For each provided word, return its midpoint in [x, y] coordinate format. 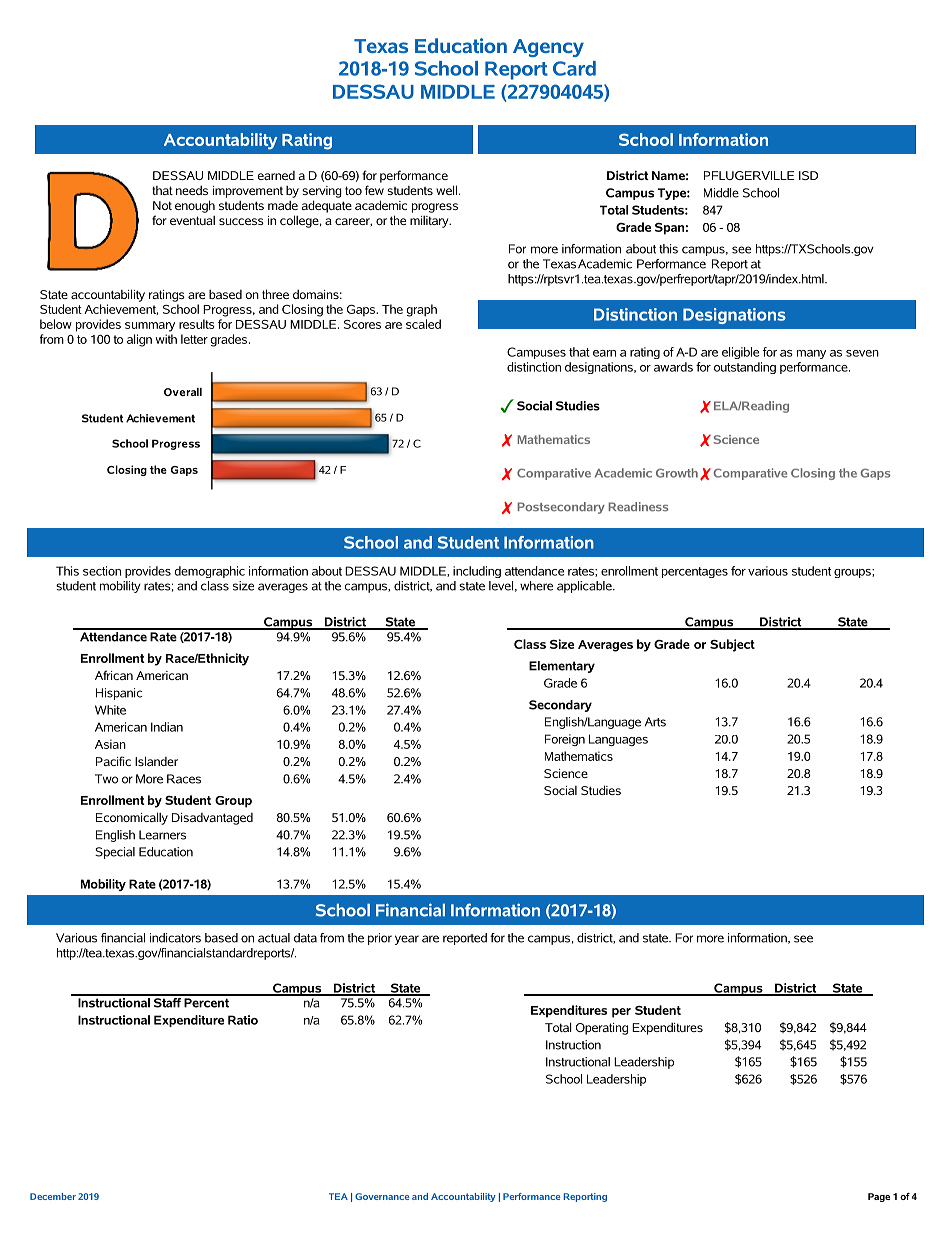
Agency [548, 48]
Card [574, 68]
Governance [382, 1196]
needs [192, 190]
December [53, 1196]
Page [879, 1197]
